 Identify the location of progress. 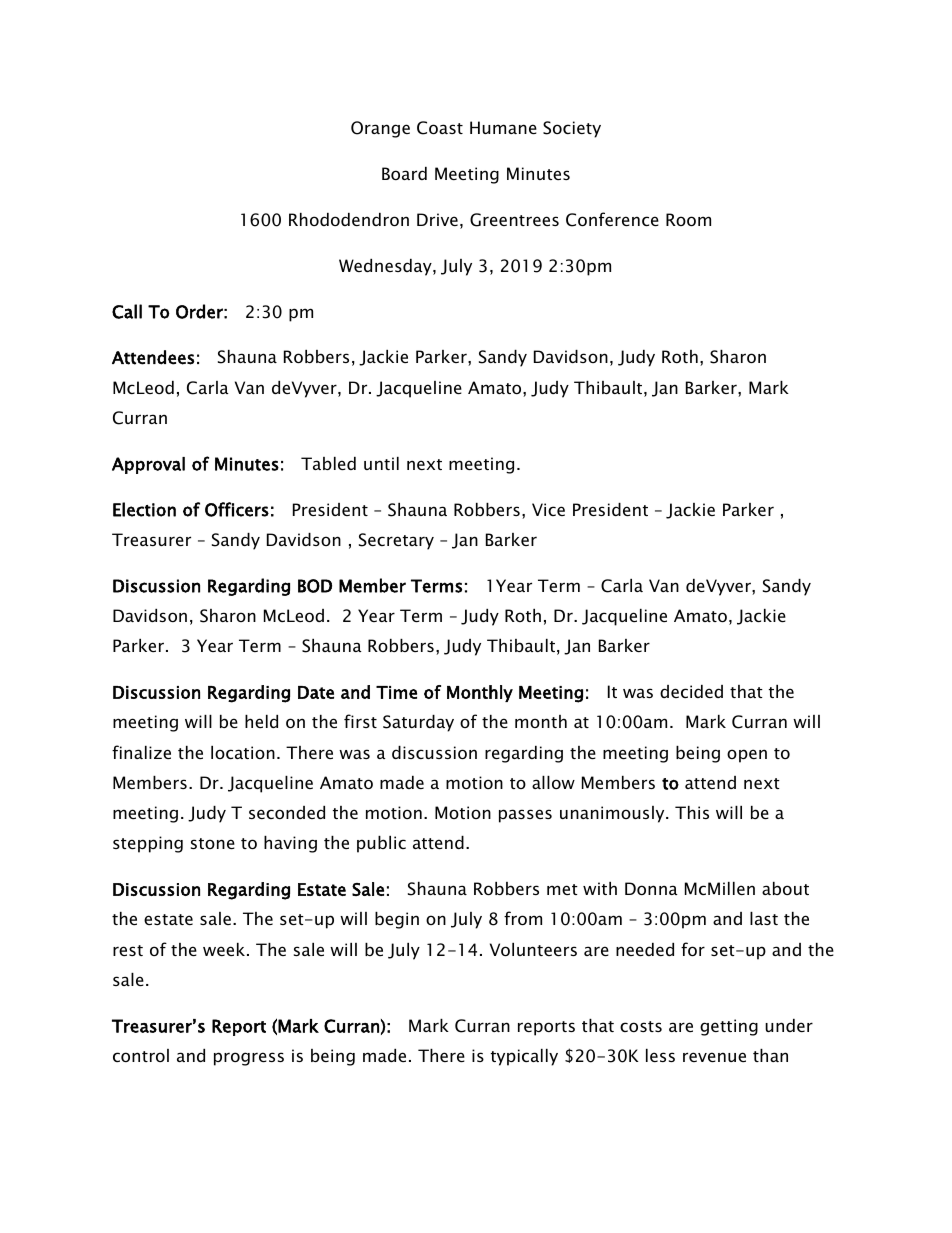
(249, 1059).
